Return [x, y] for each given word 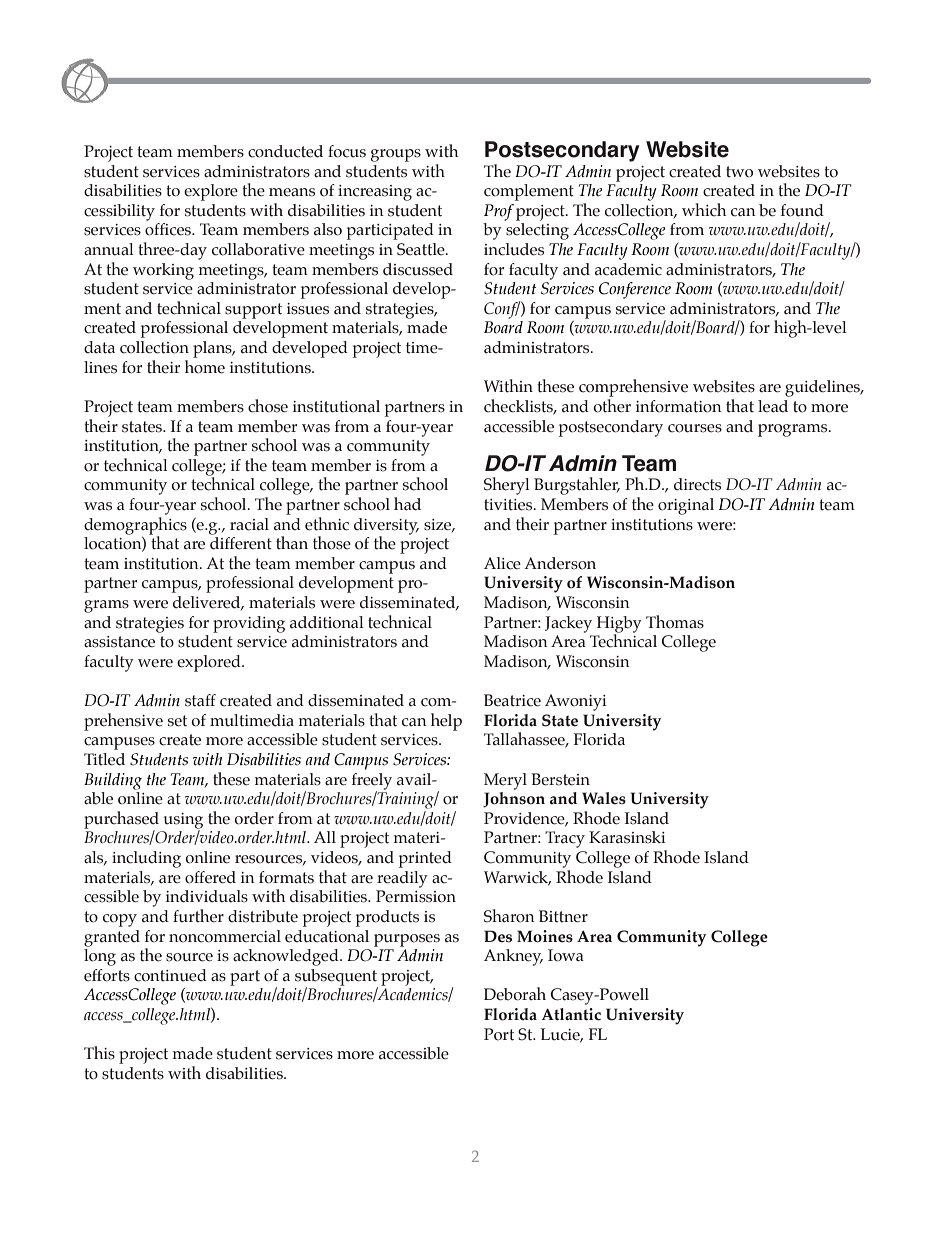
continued [170, 975]
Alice [502, 563]
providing [249, 624]
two [739, 172]
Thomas [675, 622]
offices [169, 229]
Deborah [515, 994]
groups [396, 155]
